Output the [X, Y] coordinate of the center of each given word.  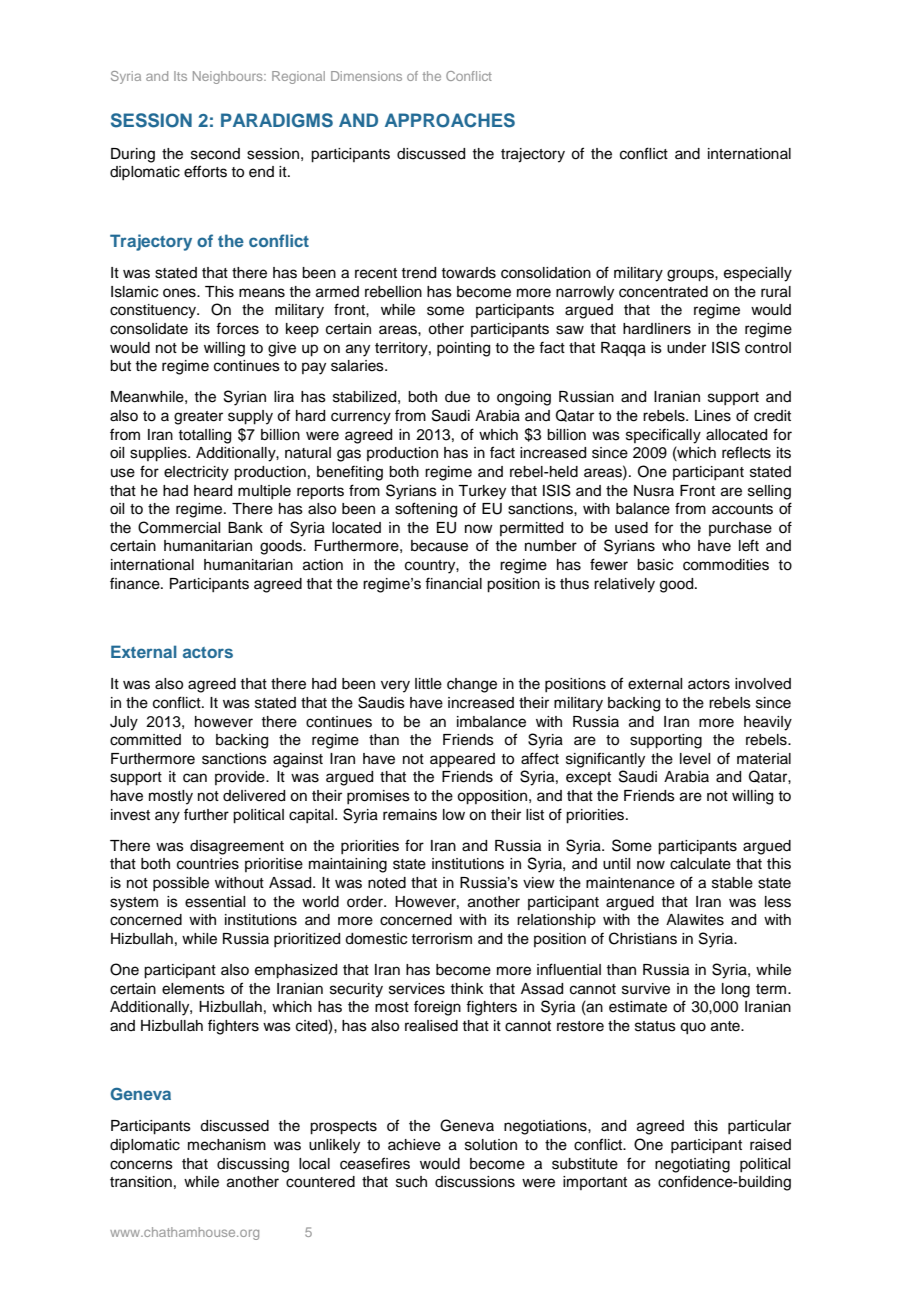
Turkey [482, 492]
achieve [414, 1145]
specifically [663, 436]
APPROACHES [450, 120]
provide [241, 778]
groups [691, 275]
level [695, 759]
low [454, 815]
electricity [196, 473]
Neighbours [229, 77]
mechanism [227, 1145]
